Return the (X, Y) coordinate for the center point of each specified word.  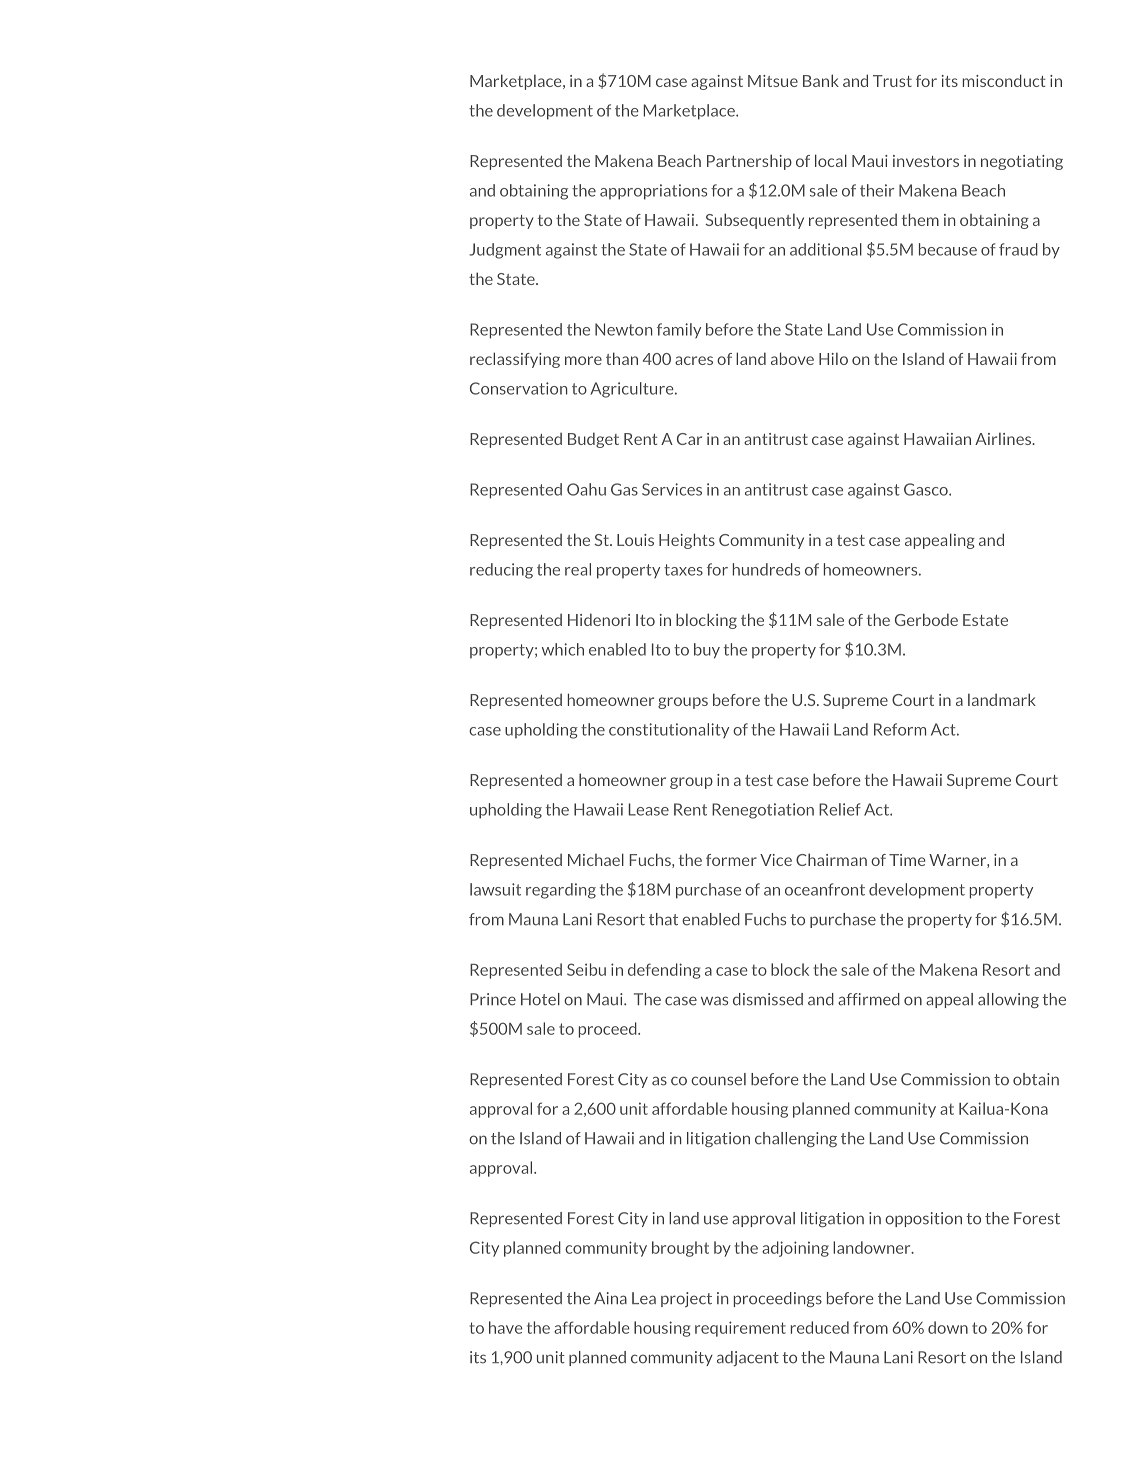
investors (926, 161)
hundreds (766, 569)
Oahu (586, 489)
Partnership (749, 162)
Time (907, 860)
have (506, 1327)
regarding (561, 891)
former (731, 860)
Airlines (1004, 439)
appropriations (653, 192)
